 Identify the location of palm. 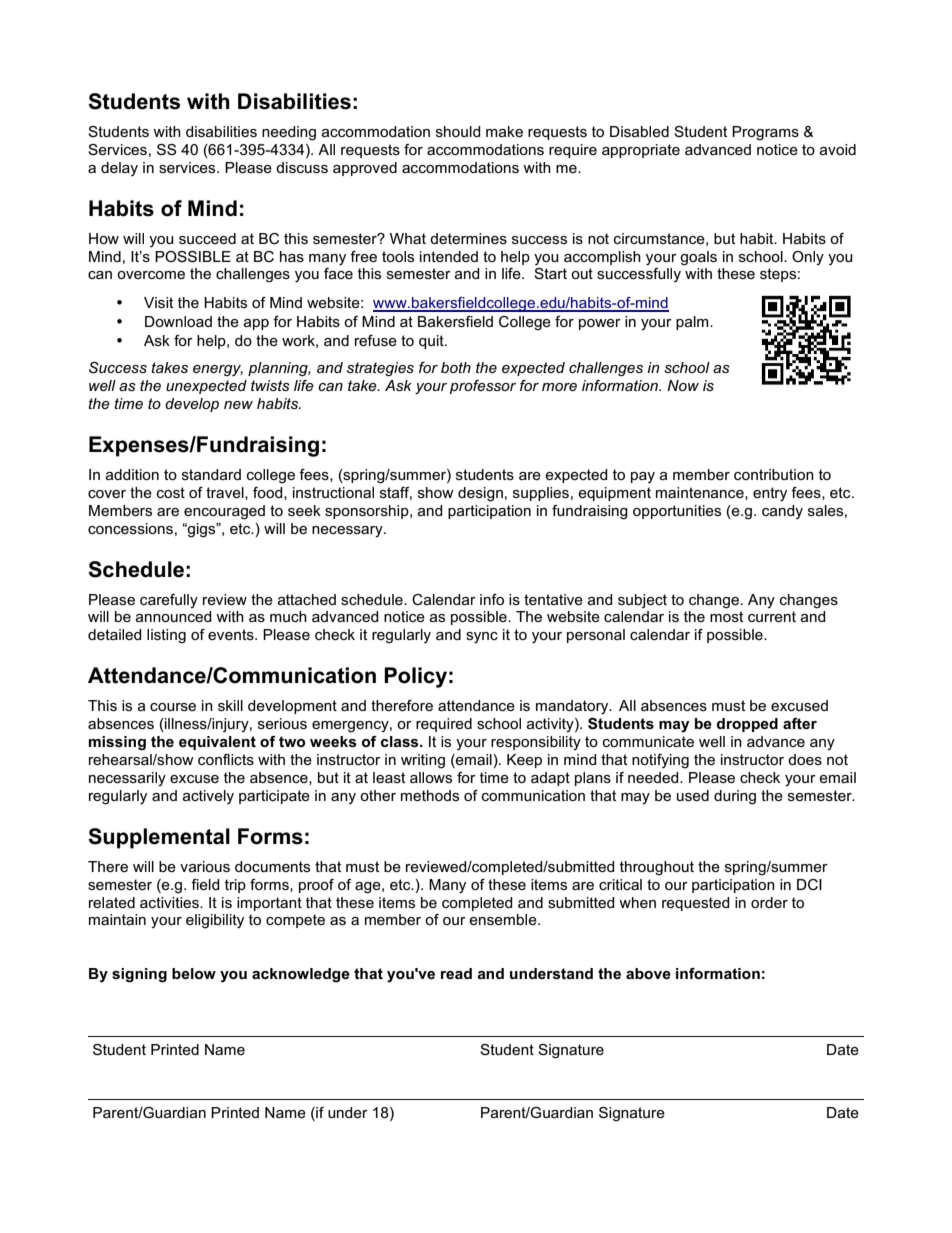
(693, 323).
